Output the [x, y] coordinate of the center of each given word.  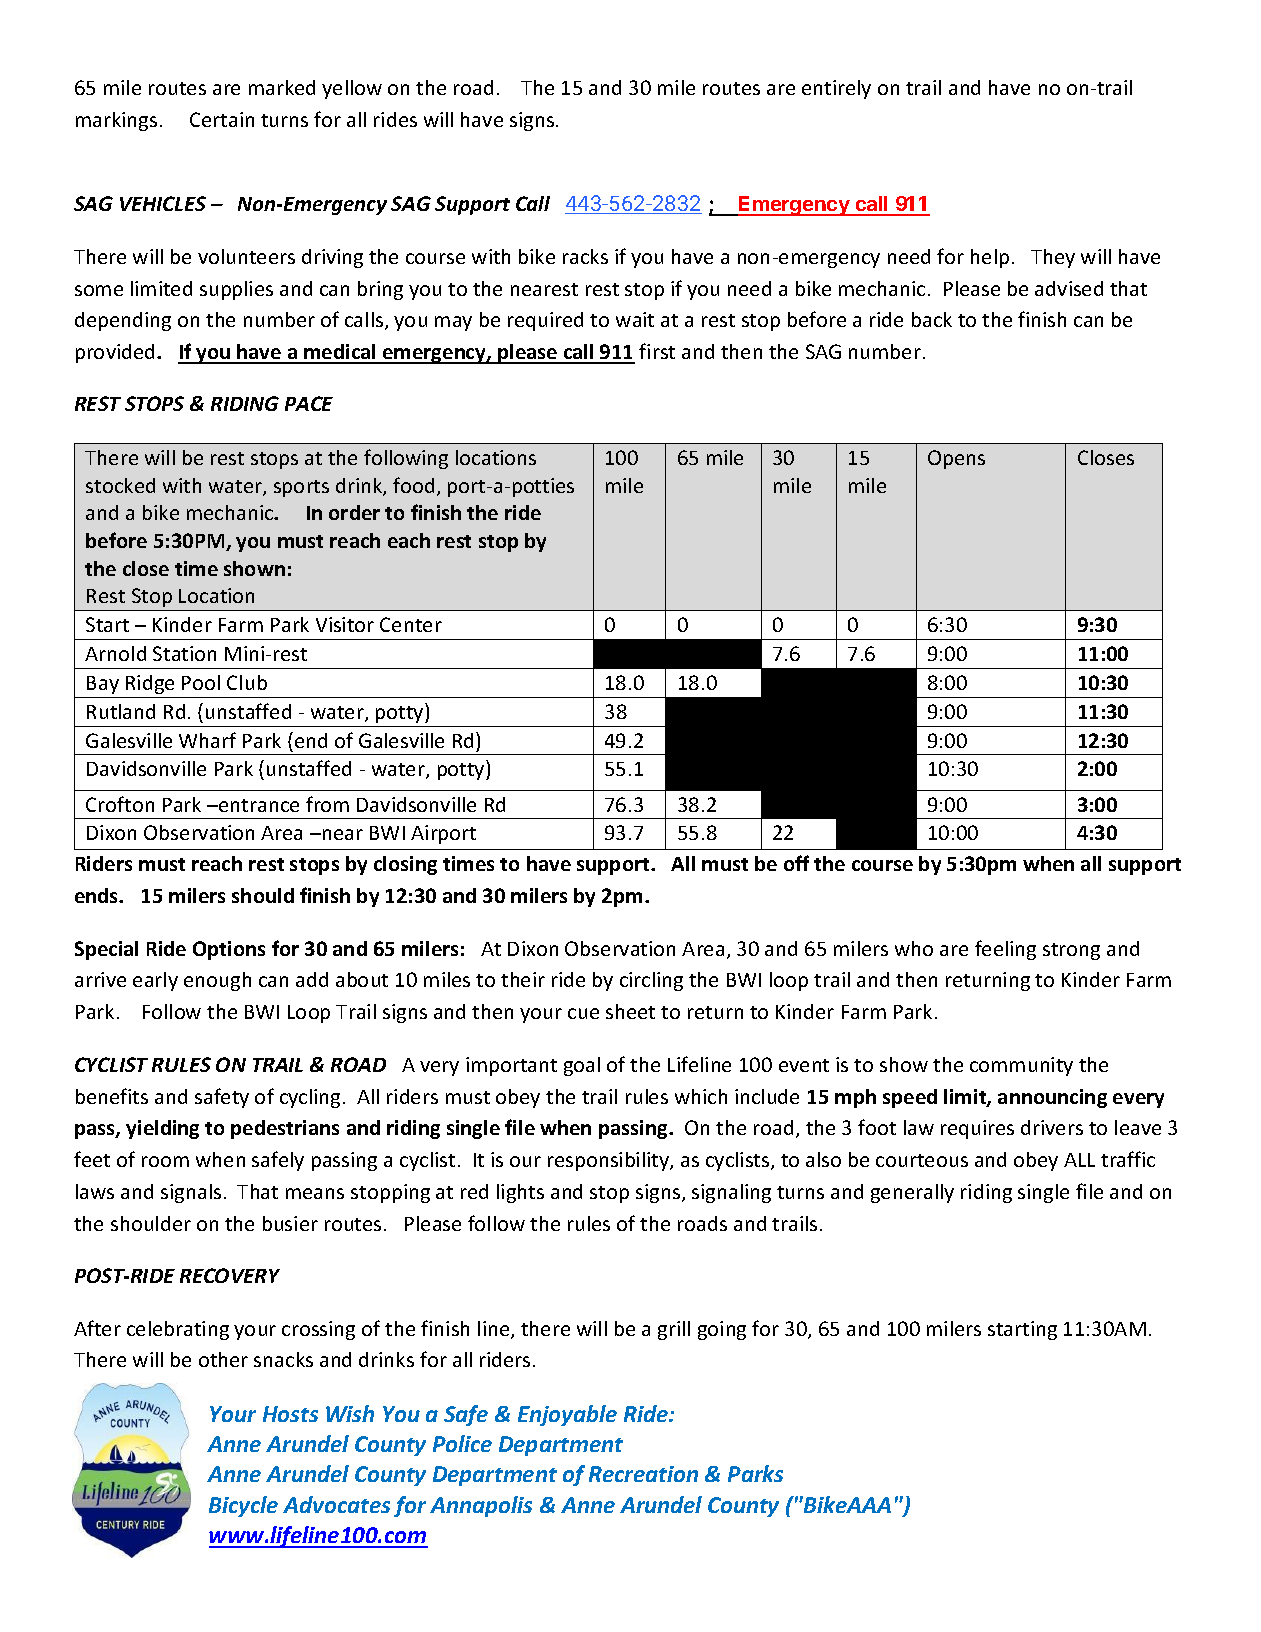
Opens [956, 459]
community [1021, 1066]
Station [184, 653]
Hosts [290, 1414]
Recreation [643, 1474]
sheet [630, 1011]
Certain [222, 119]
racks [585, 256]
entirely [836, 89]
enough [217, 981]
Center [411, 624]
